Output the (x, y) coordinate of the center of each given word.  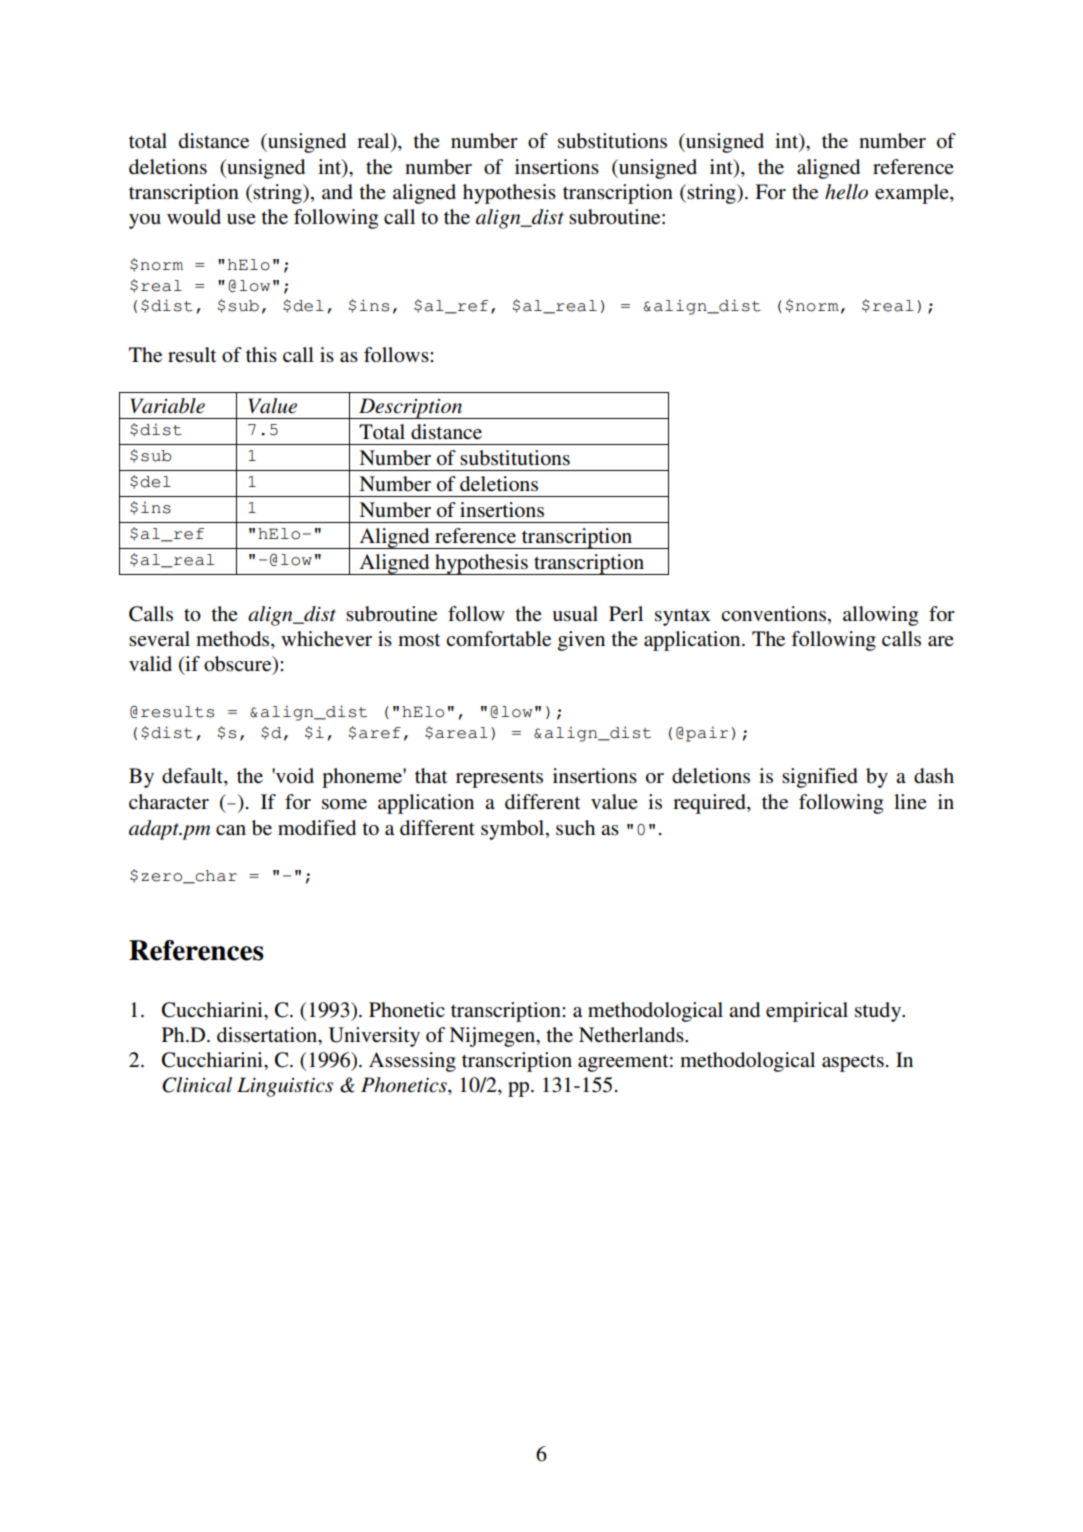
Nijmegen (493, 1037)
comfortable (498, 639)
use (241, 219)
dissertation (268, 1035)
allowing (880, 616)
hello (846, 192)
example (913, 194)
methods (234, 639)
